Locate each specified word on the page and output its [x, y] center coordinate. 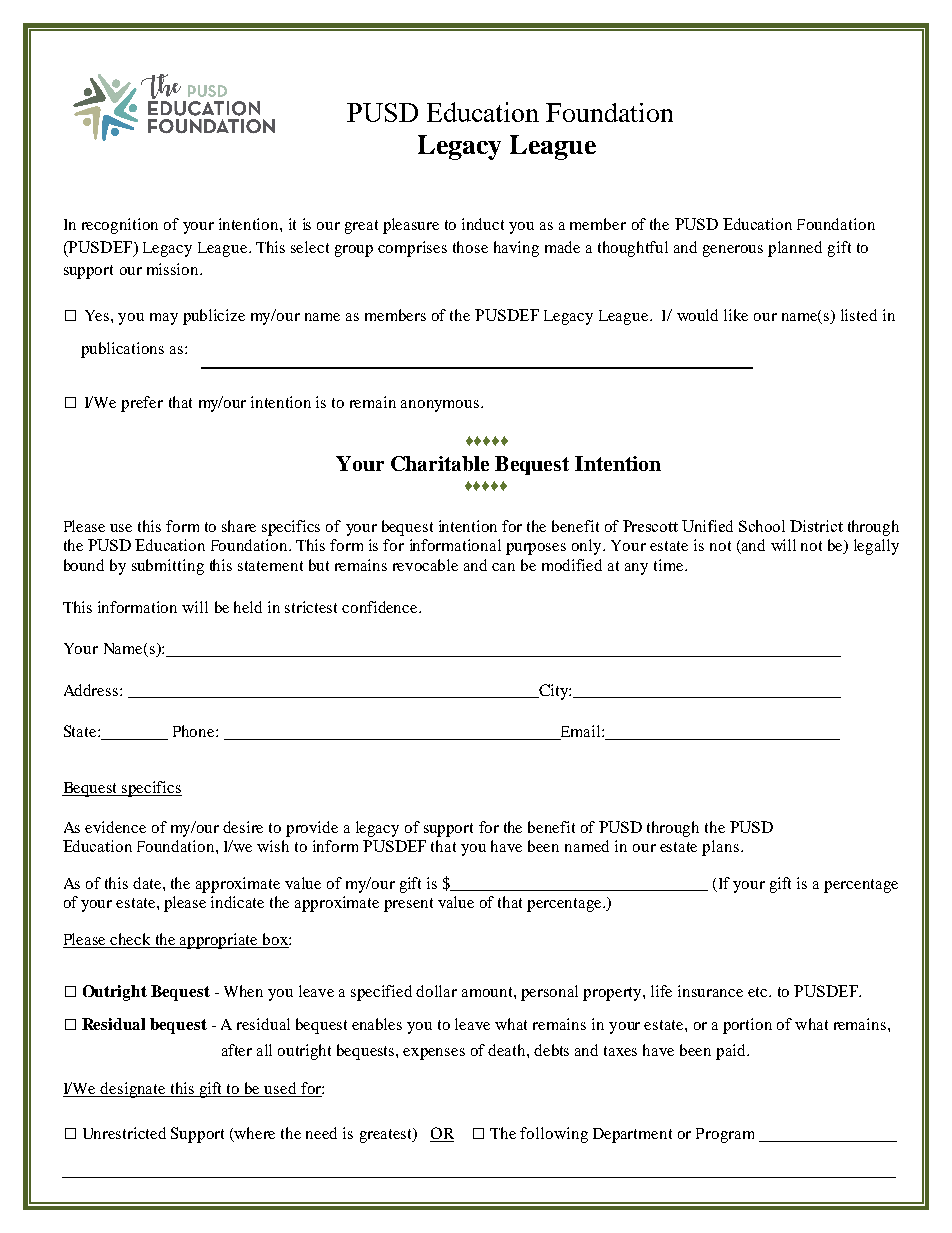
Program [725, 1135]
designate [133, 1090]
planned [795, 249]
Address [92, 690]
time [670, 565]
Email [580, 732]
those [470, 247]
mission [174, 269]
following [554, 1135]
